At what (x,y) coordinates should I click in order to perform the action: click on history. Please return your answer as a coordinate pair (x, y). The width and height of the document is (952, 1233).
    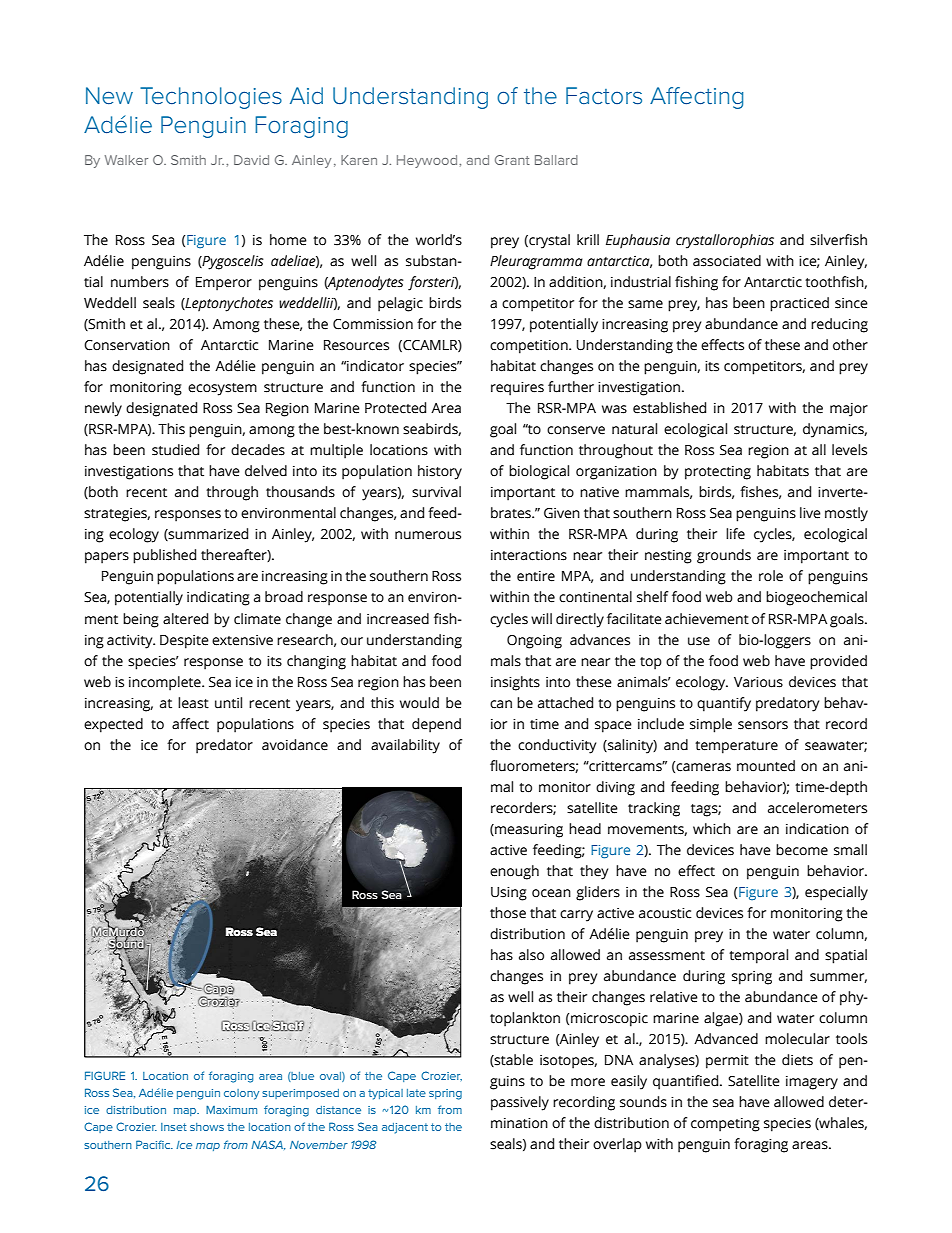
    Looking at the image, I should click on (440, 472).
